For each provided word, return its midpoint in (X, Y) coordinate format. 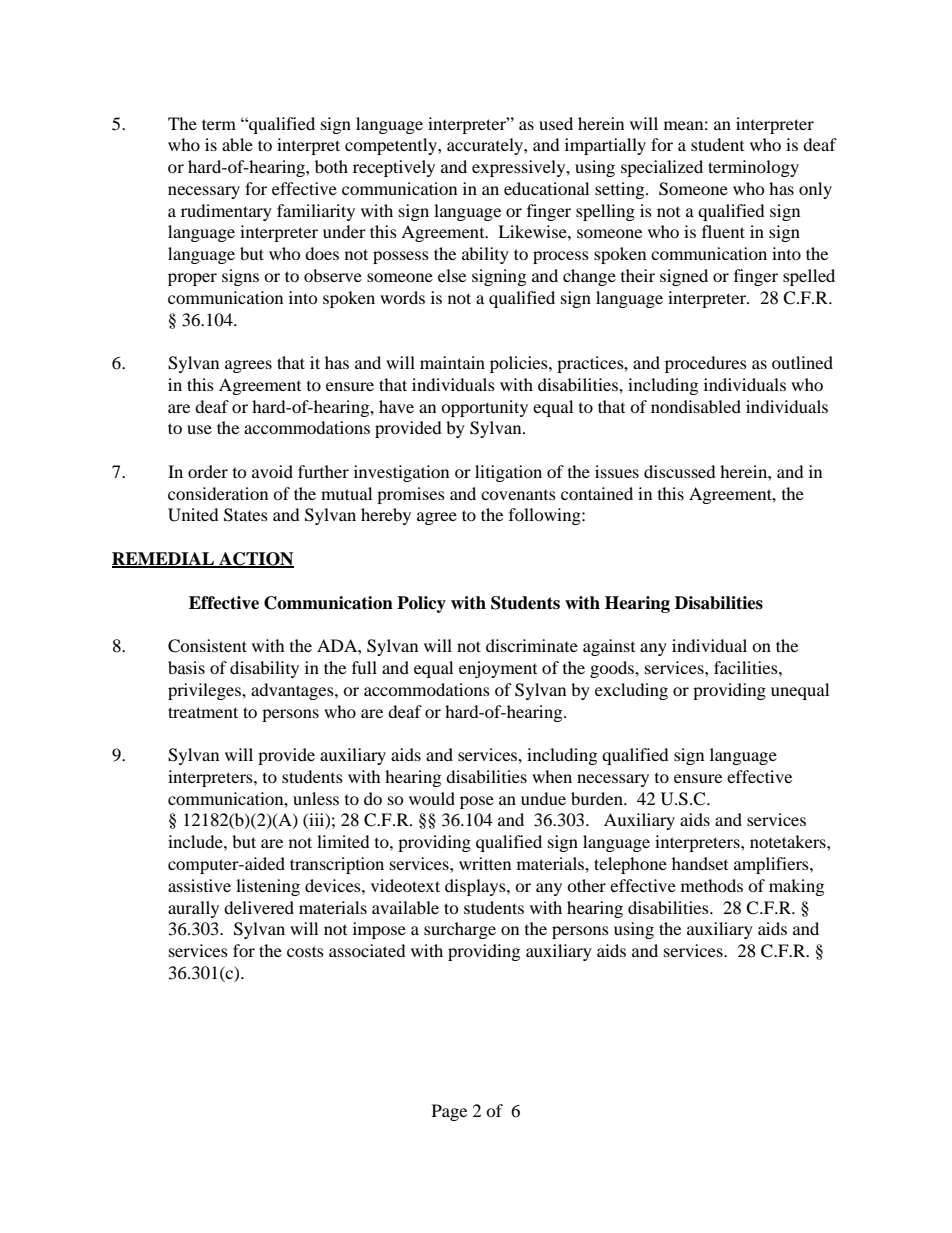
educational (546, 188)
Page (449, 1112)
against (609, 647)
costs (305, 951)
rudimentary (226, 212)
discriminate (532, 645)
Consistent (207, 646)
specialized (662, 168)
